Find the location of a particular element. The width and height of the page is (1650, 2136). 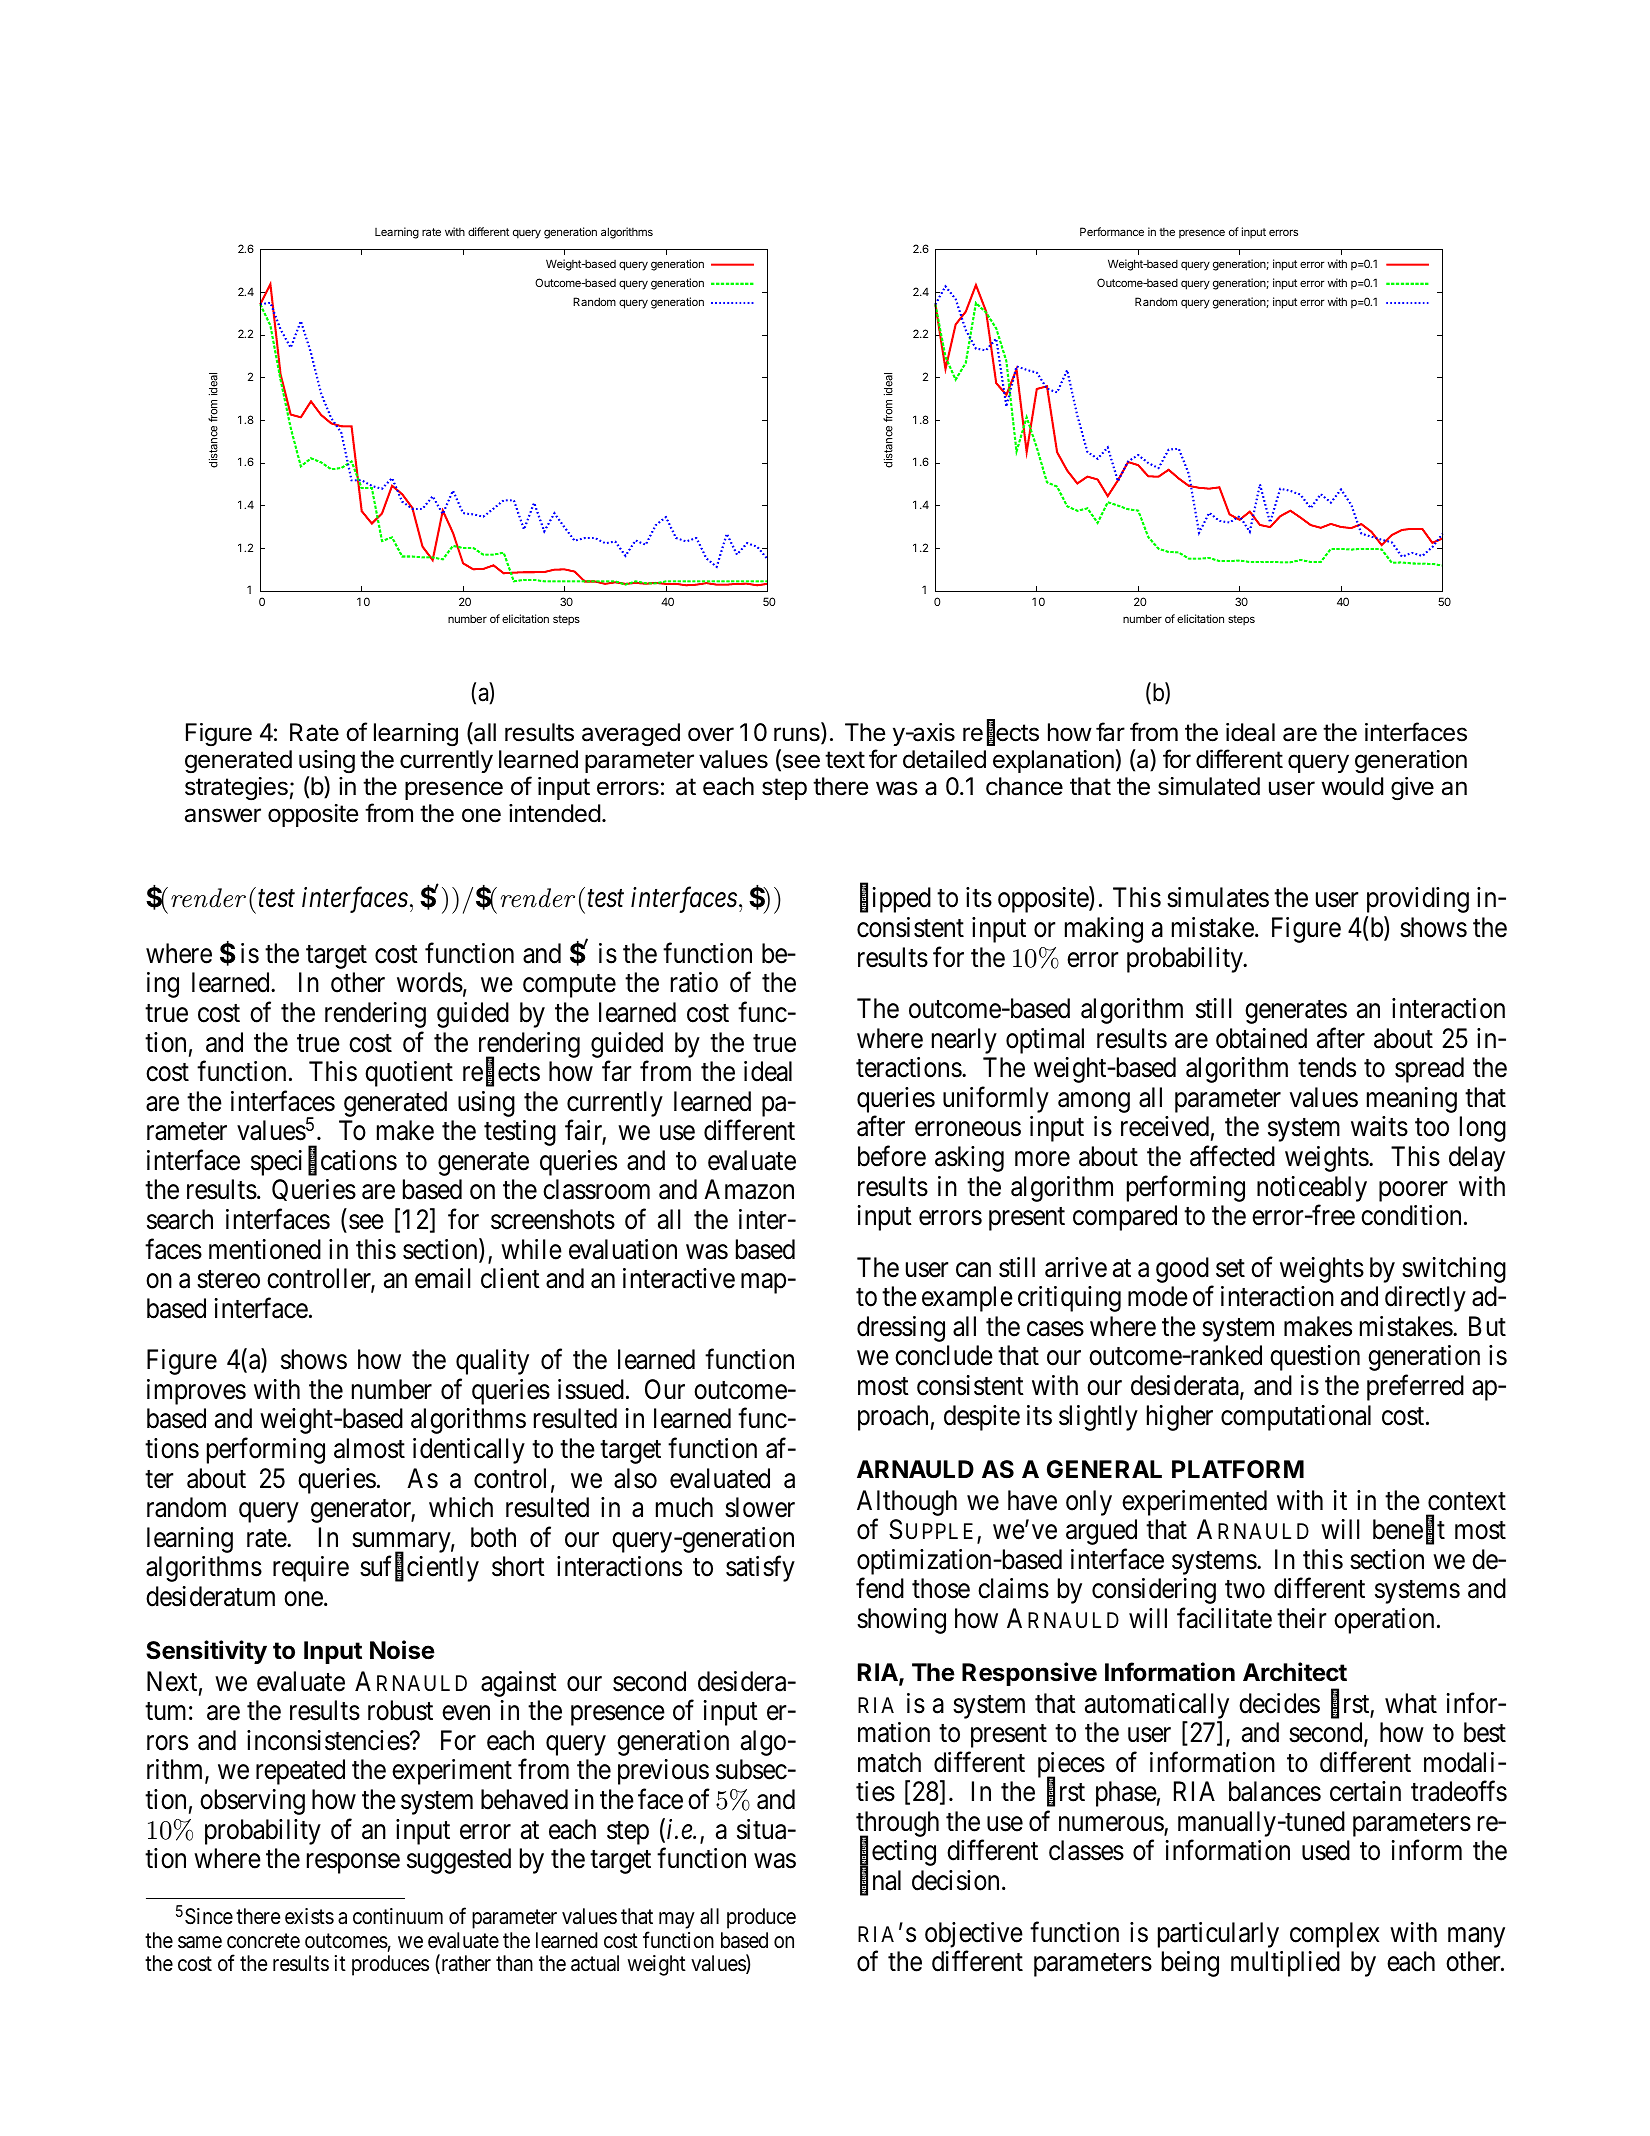

runs is located at coordinates (798, 735).
